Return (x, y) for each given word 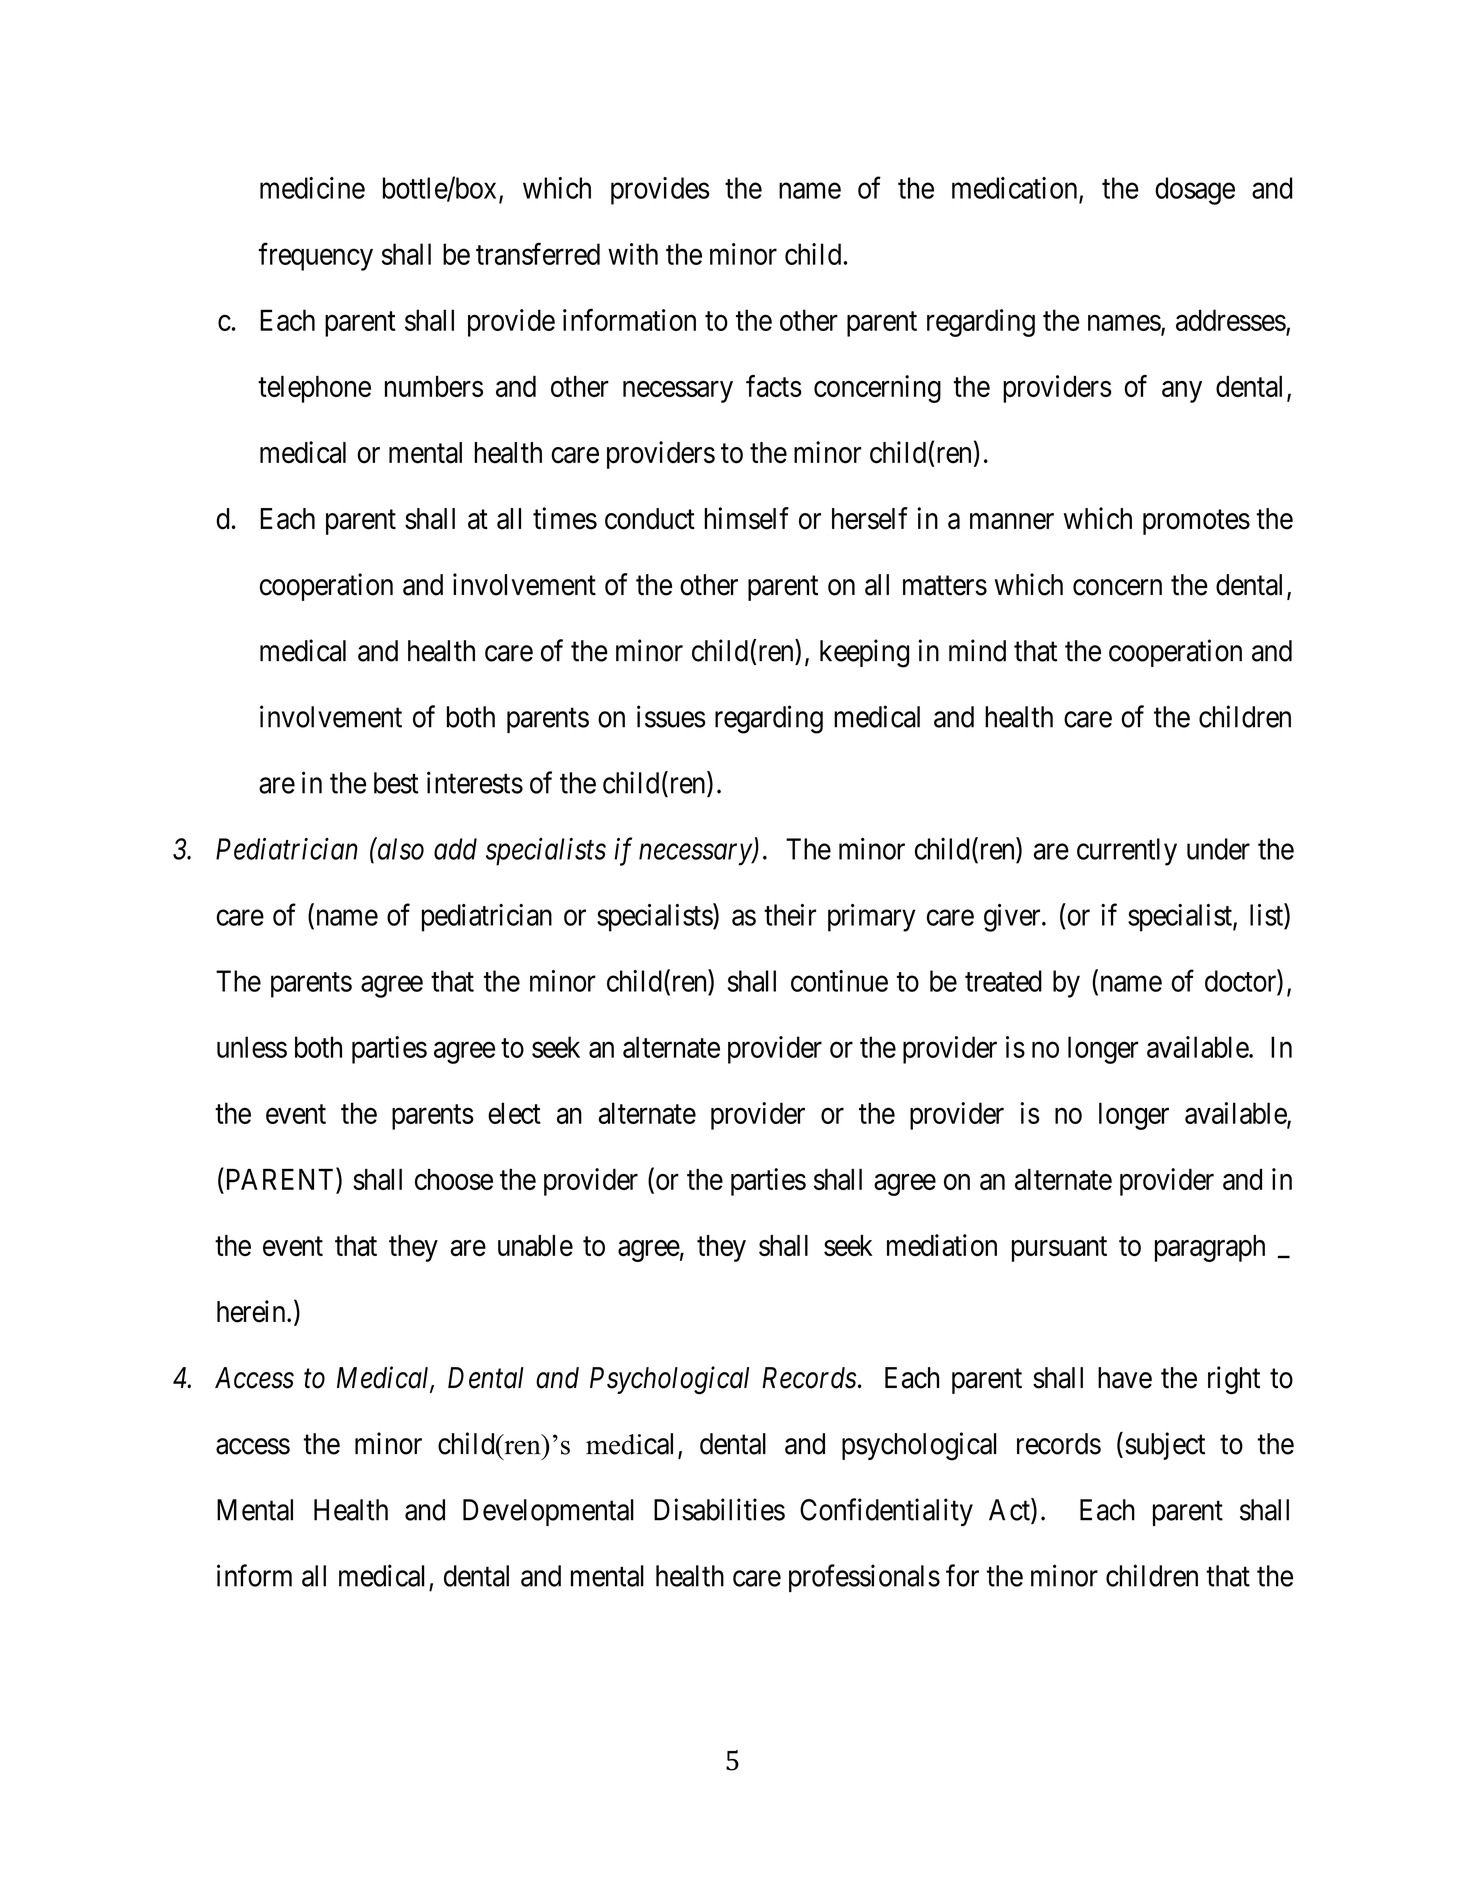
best (396, 783)
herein (252, 1311)
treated (1003, 981)
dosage (1195, 191)
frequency (315, 257)
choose (454, 1179)
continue (839, 981)
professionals (864, 1578)
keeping (864, 653)
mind (977, 650)
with (633, 254)
